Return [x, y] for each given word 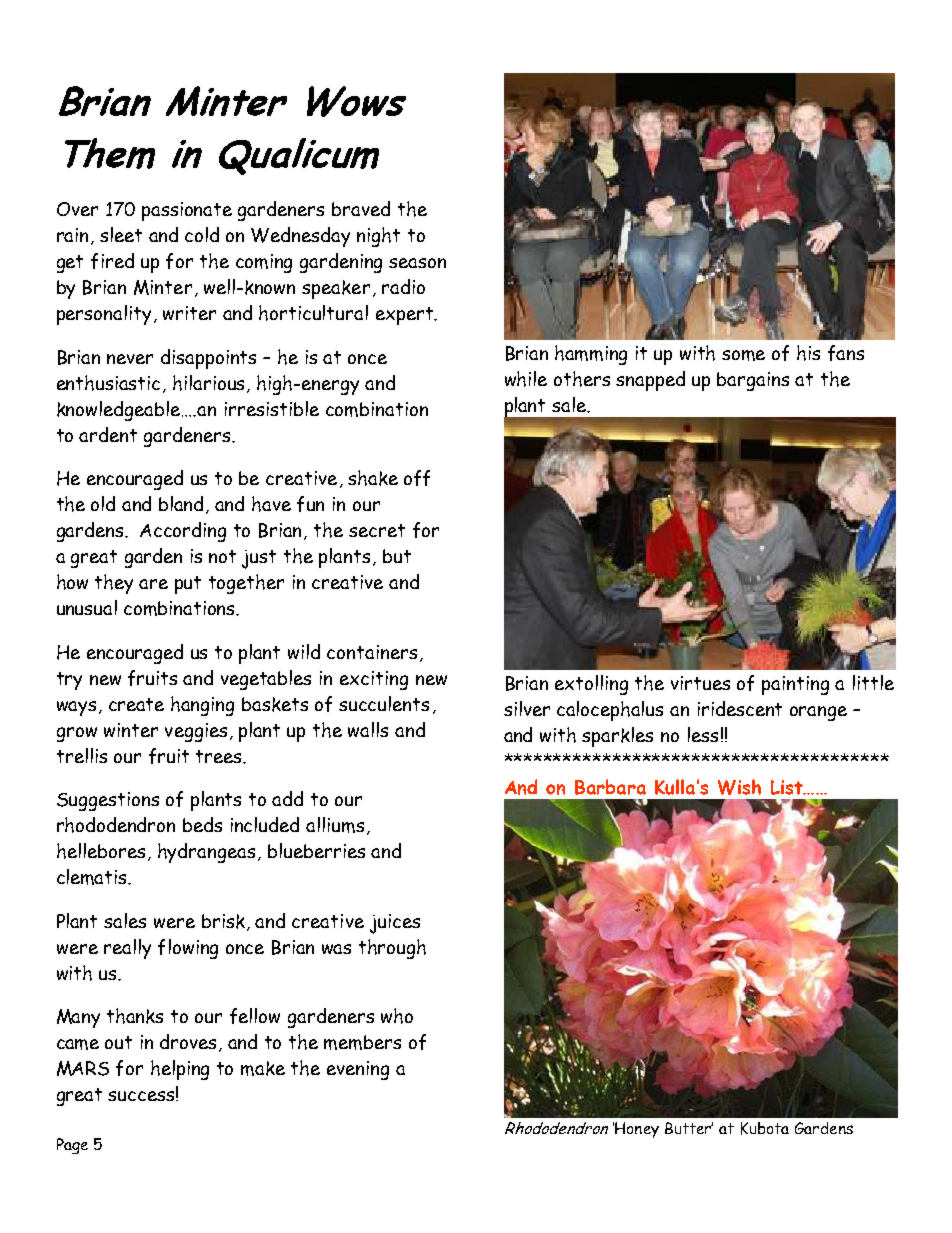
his [808, 353]
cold [202, 234]
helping [180, 1070]
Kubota [765, 1128]
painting [795, 685]
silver [527, 708]
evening [358, 1070]
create [136, 704]
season [417, 263]
